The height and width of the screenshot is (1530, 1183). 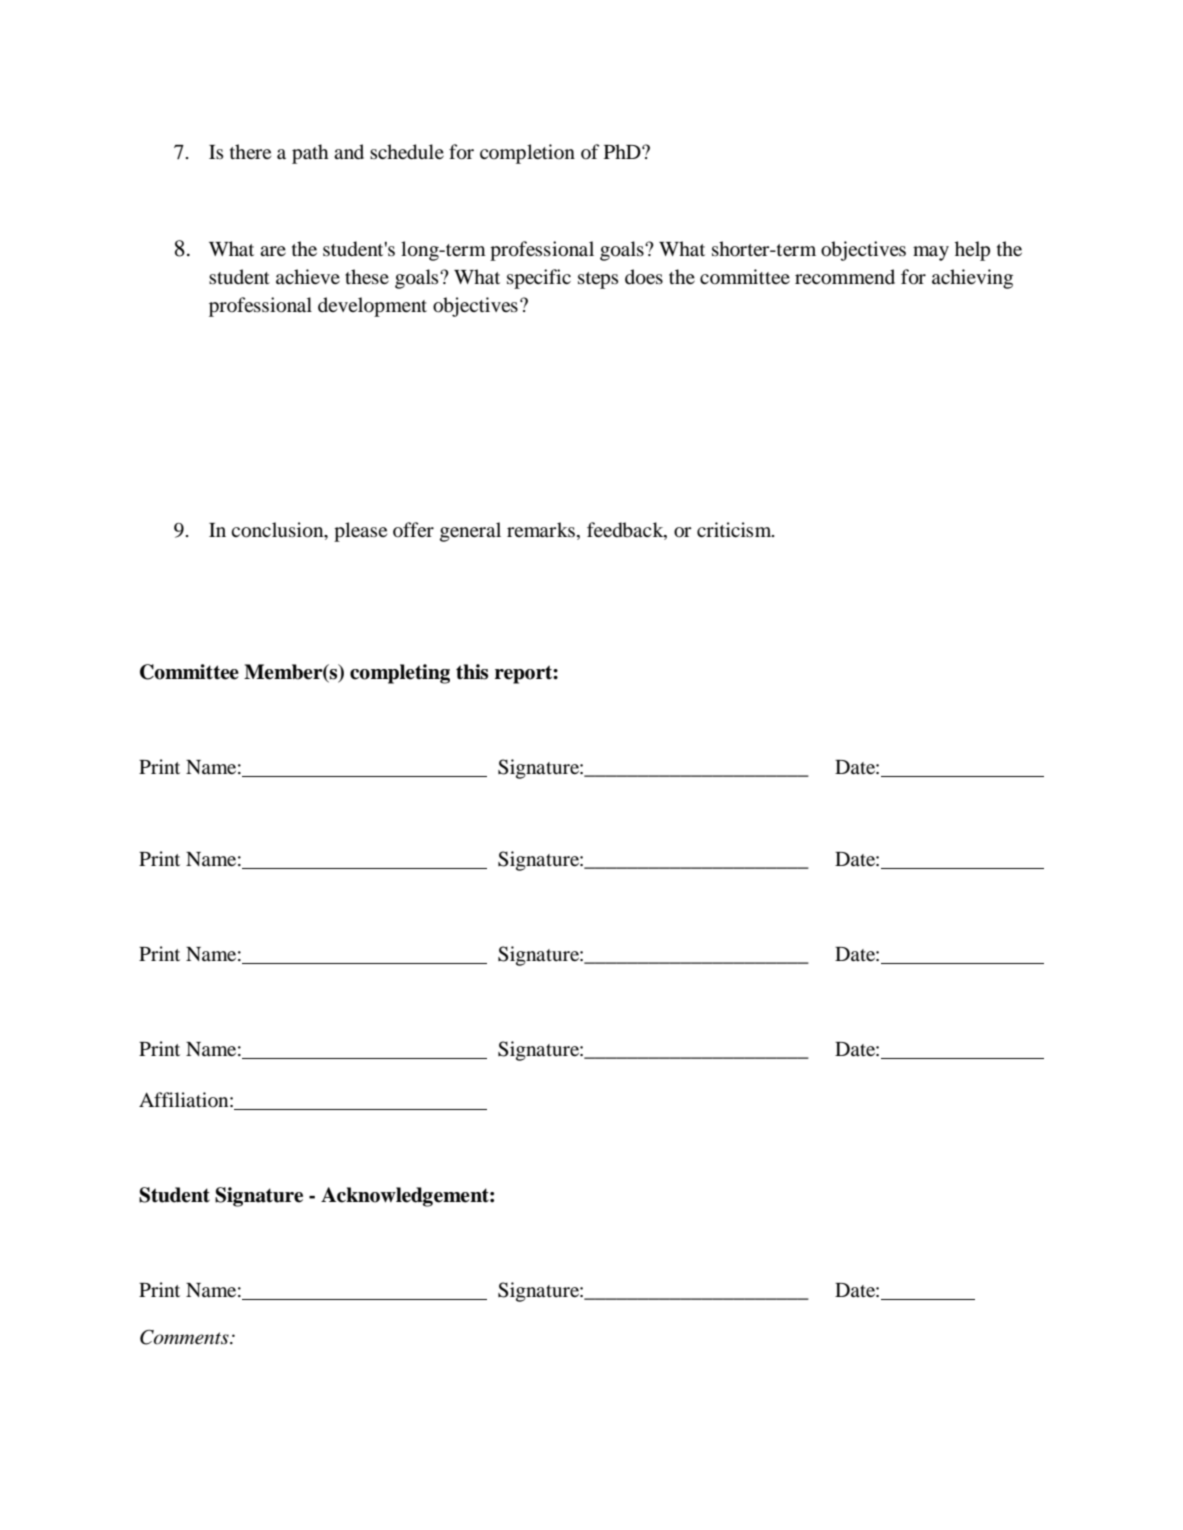 I want to click on this, so click(x=472, y=672).
